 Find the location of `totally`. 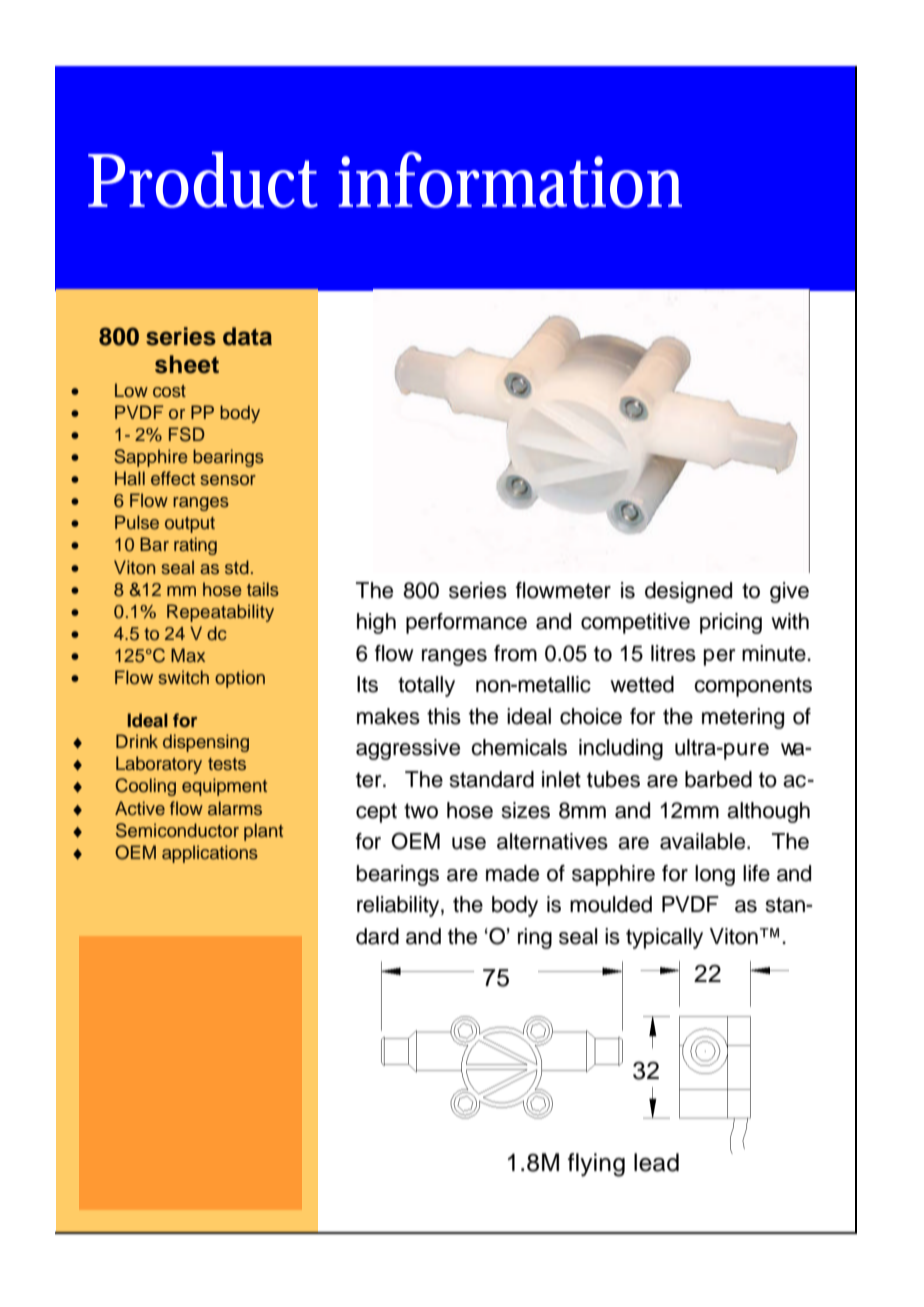

totally is located at coordinates (426, 686).
